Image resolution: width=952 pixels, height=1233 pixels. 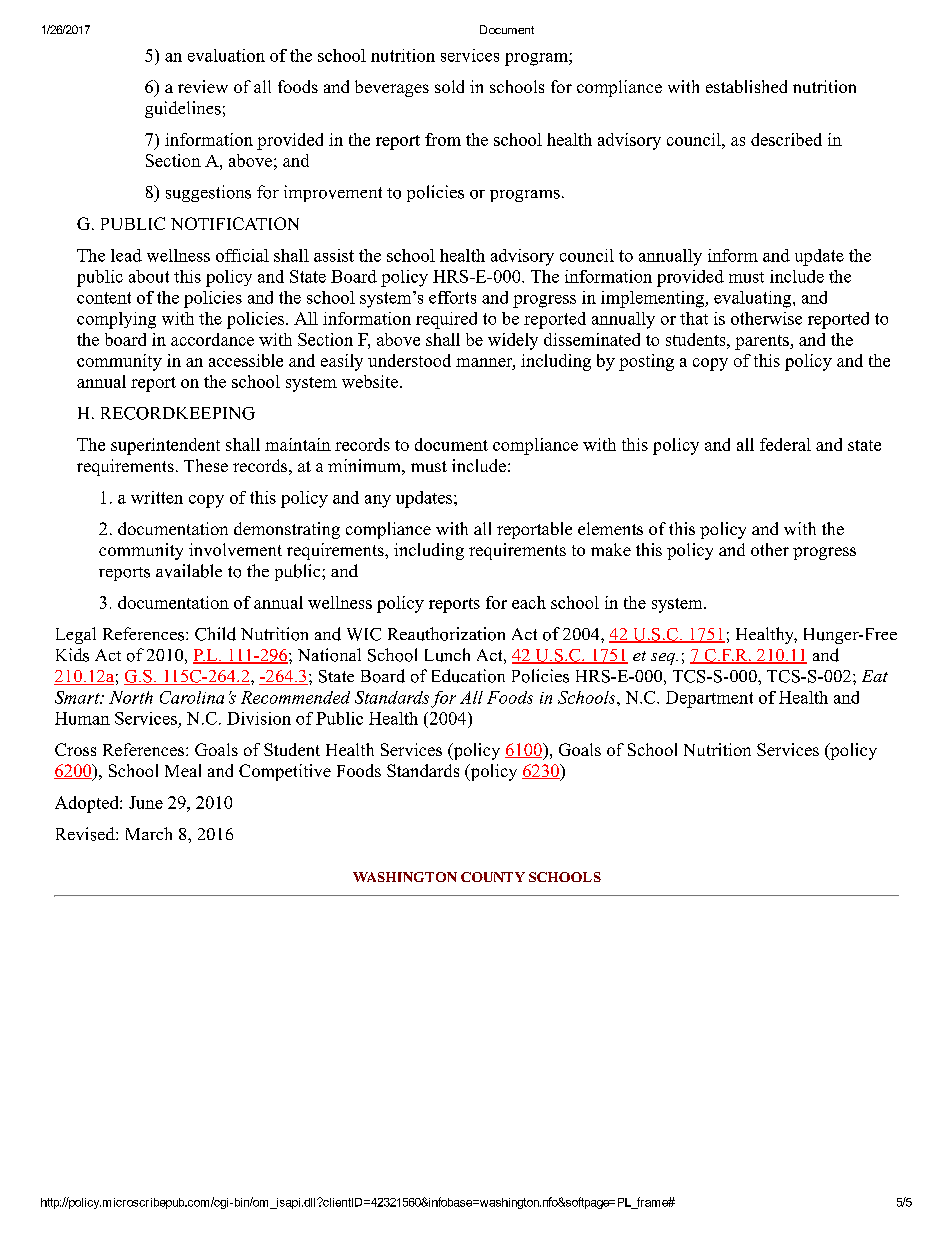 I want to click on COUNTY, so click(x=493, y=877).
